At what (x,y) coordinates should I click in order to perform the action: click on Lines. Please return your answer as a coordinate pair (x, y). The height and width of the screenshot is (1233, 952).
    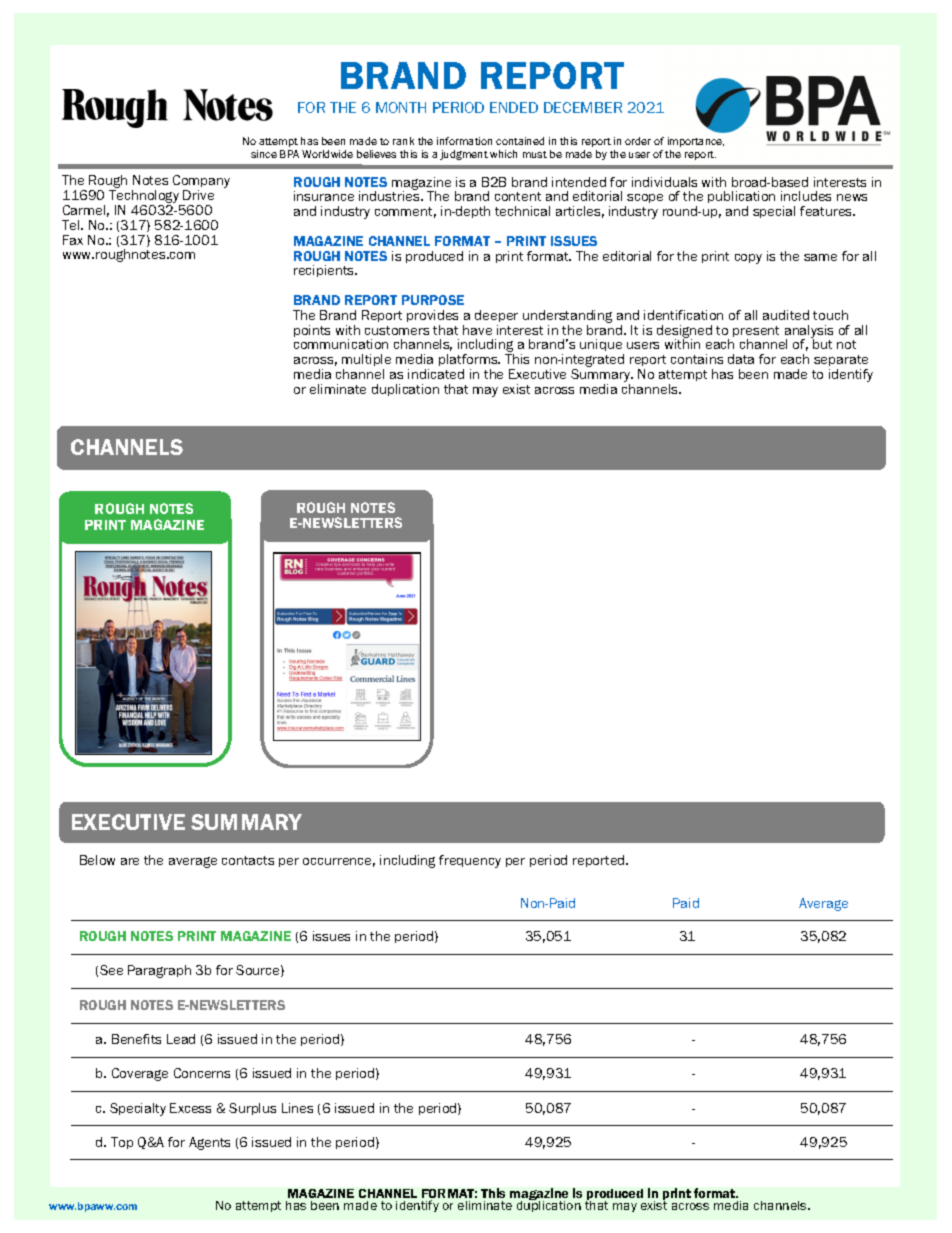
    Looking at the image, I should click on (297, 1108).
